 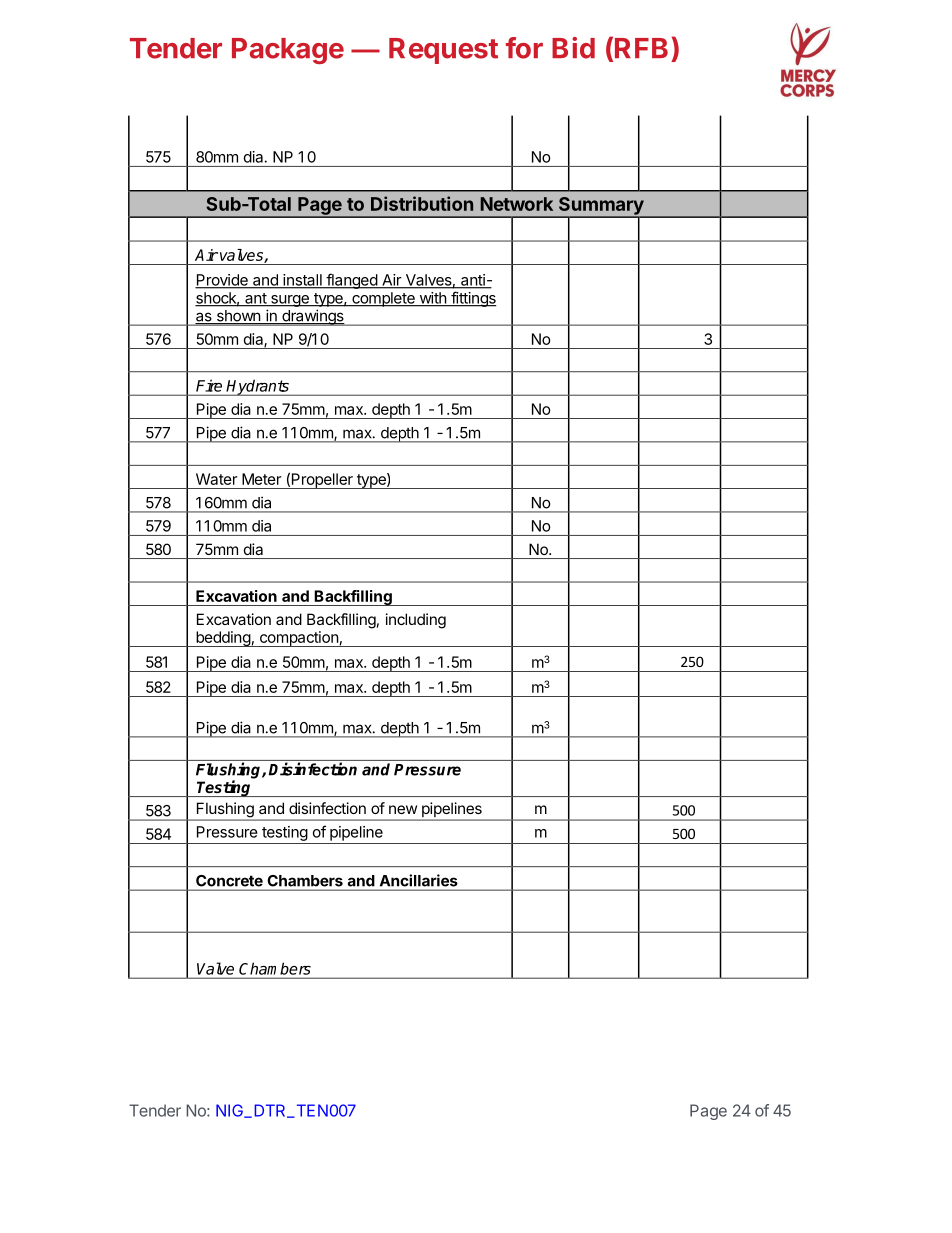 What do you see at coordinates (383, 299) in the screenshot?
I see `complete` at bounding box center [383, 299].
